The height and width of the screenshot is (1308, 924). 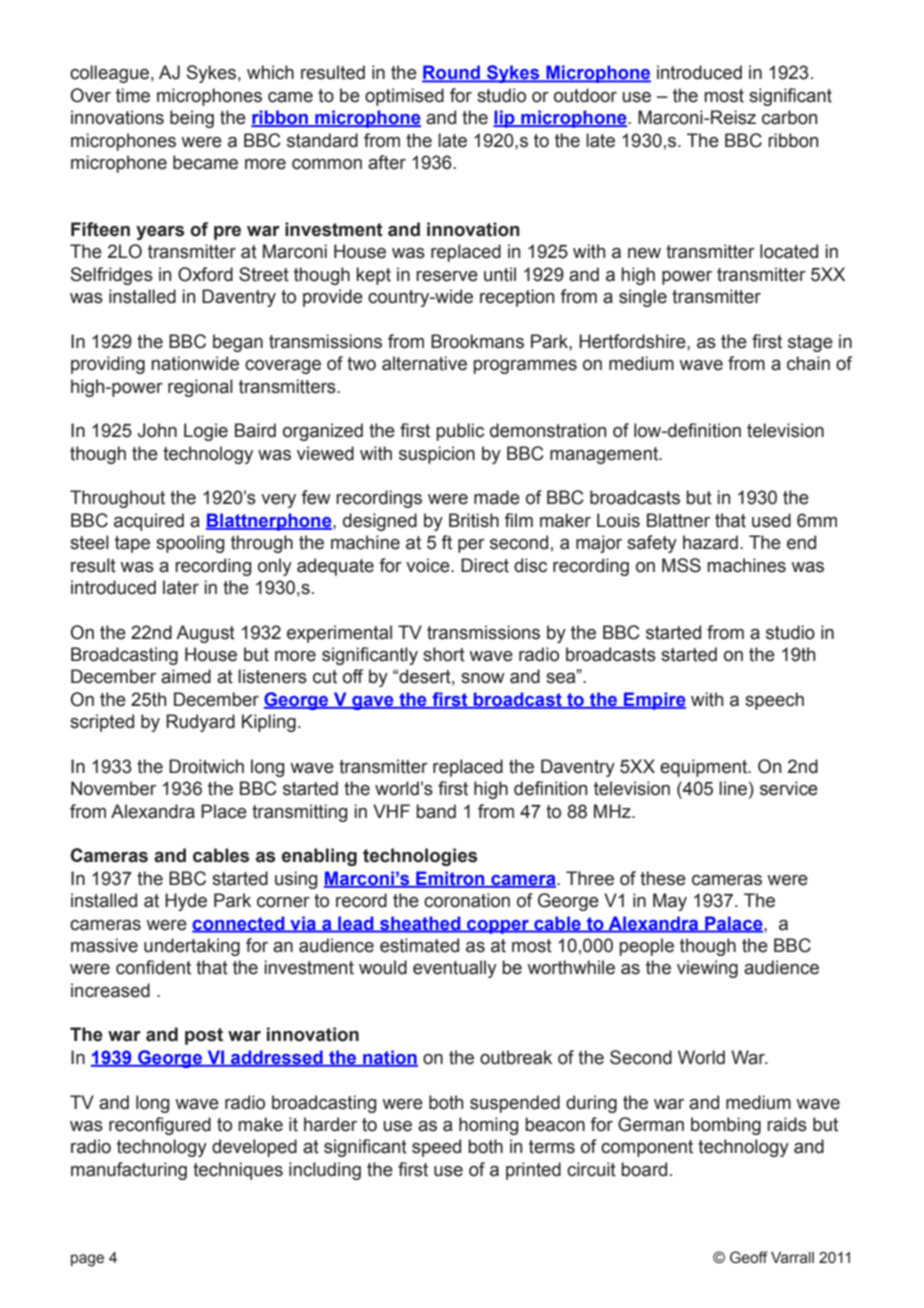 What do you see at coordinates (436, 1148) in the screenshot?
I see `speed` at bounding box center [436, 1148].
